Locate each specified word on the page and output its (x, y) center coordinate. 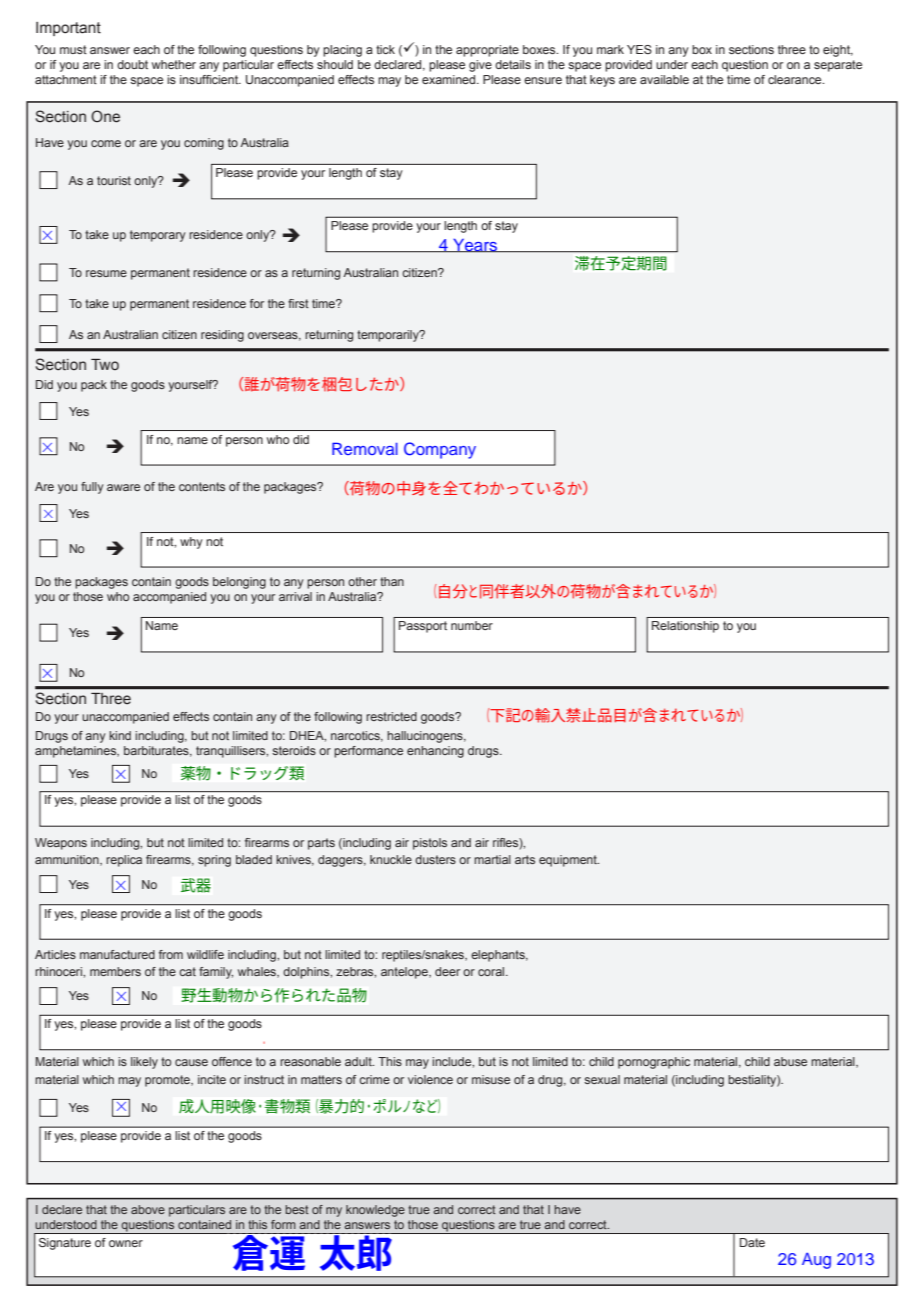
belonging (239, 583)
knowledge (375, 1211)
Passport (423, 627)
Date (752, 1242)
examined (450, 79)
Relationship (685, 627)
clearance (796, 79)
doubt (132, 64)
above (148, 1209)
